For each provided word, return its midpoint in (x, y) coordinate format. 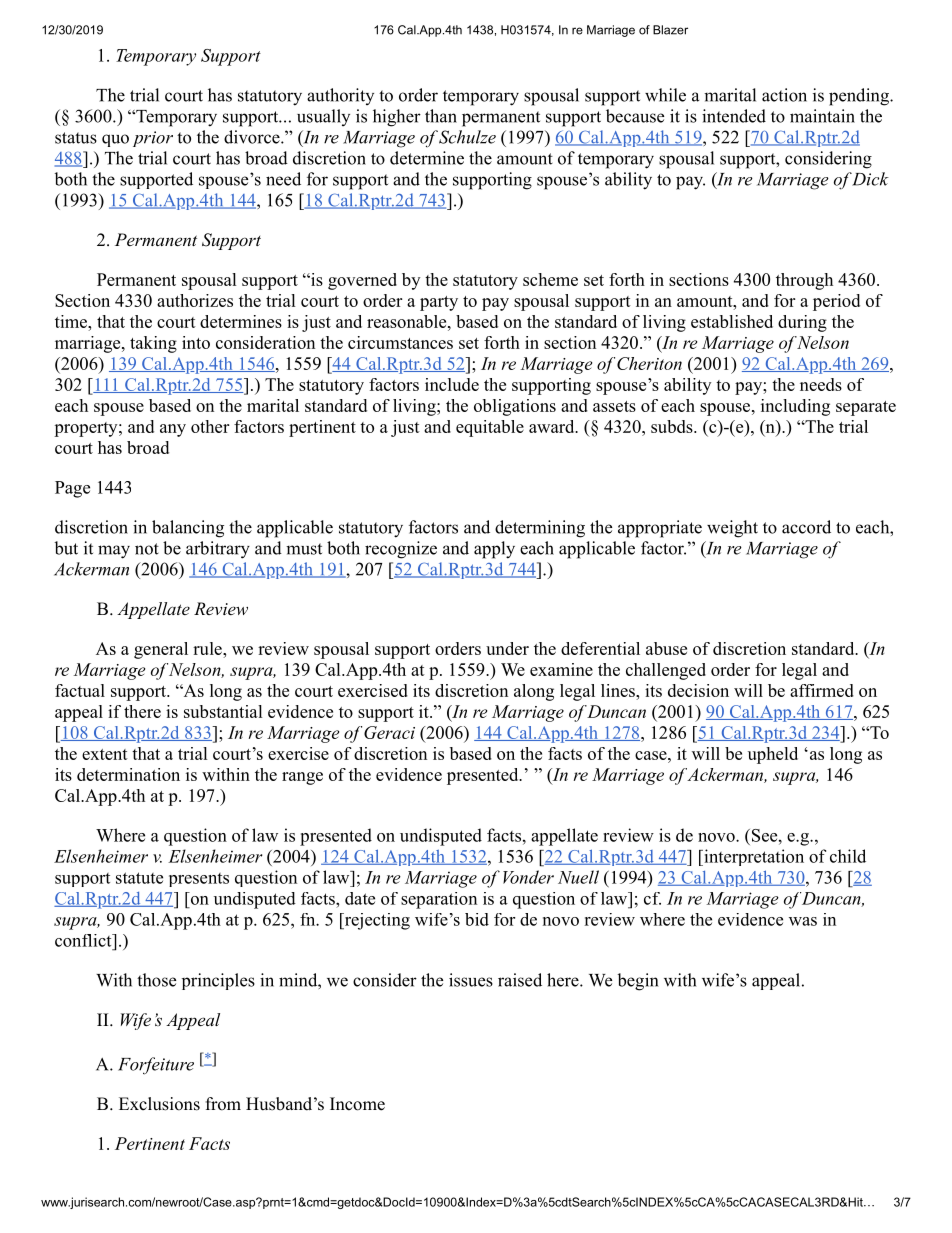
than (441, 116)
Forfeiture (156, 1066)
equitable (490, 428)
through (804, 281)
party (439, 303)
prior (153, 139)
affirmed (822, 690)
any (173, 430)
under (507, 648)
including (795, 407)
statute (139, 878)
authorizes (195, 300)
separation (439, 900)
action (784, 95)
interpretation (753, 857)
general (161, 650)
